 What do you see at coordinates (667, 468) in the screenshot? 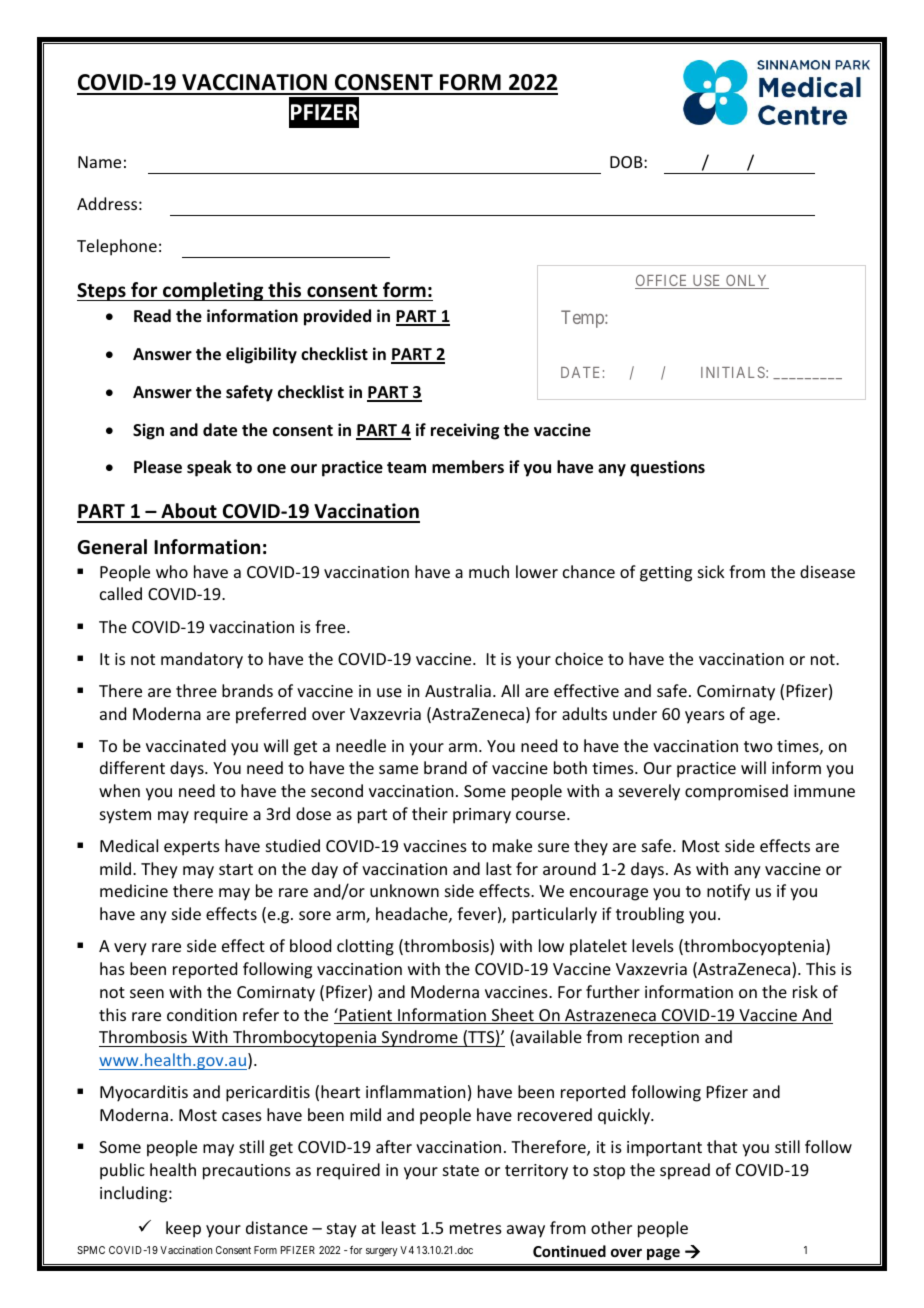
I see `questions` at bounding box center [667, 468].
